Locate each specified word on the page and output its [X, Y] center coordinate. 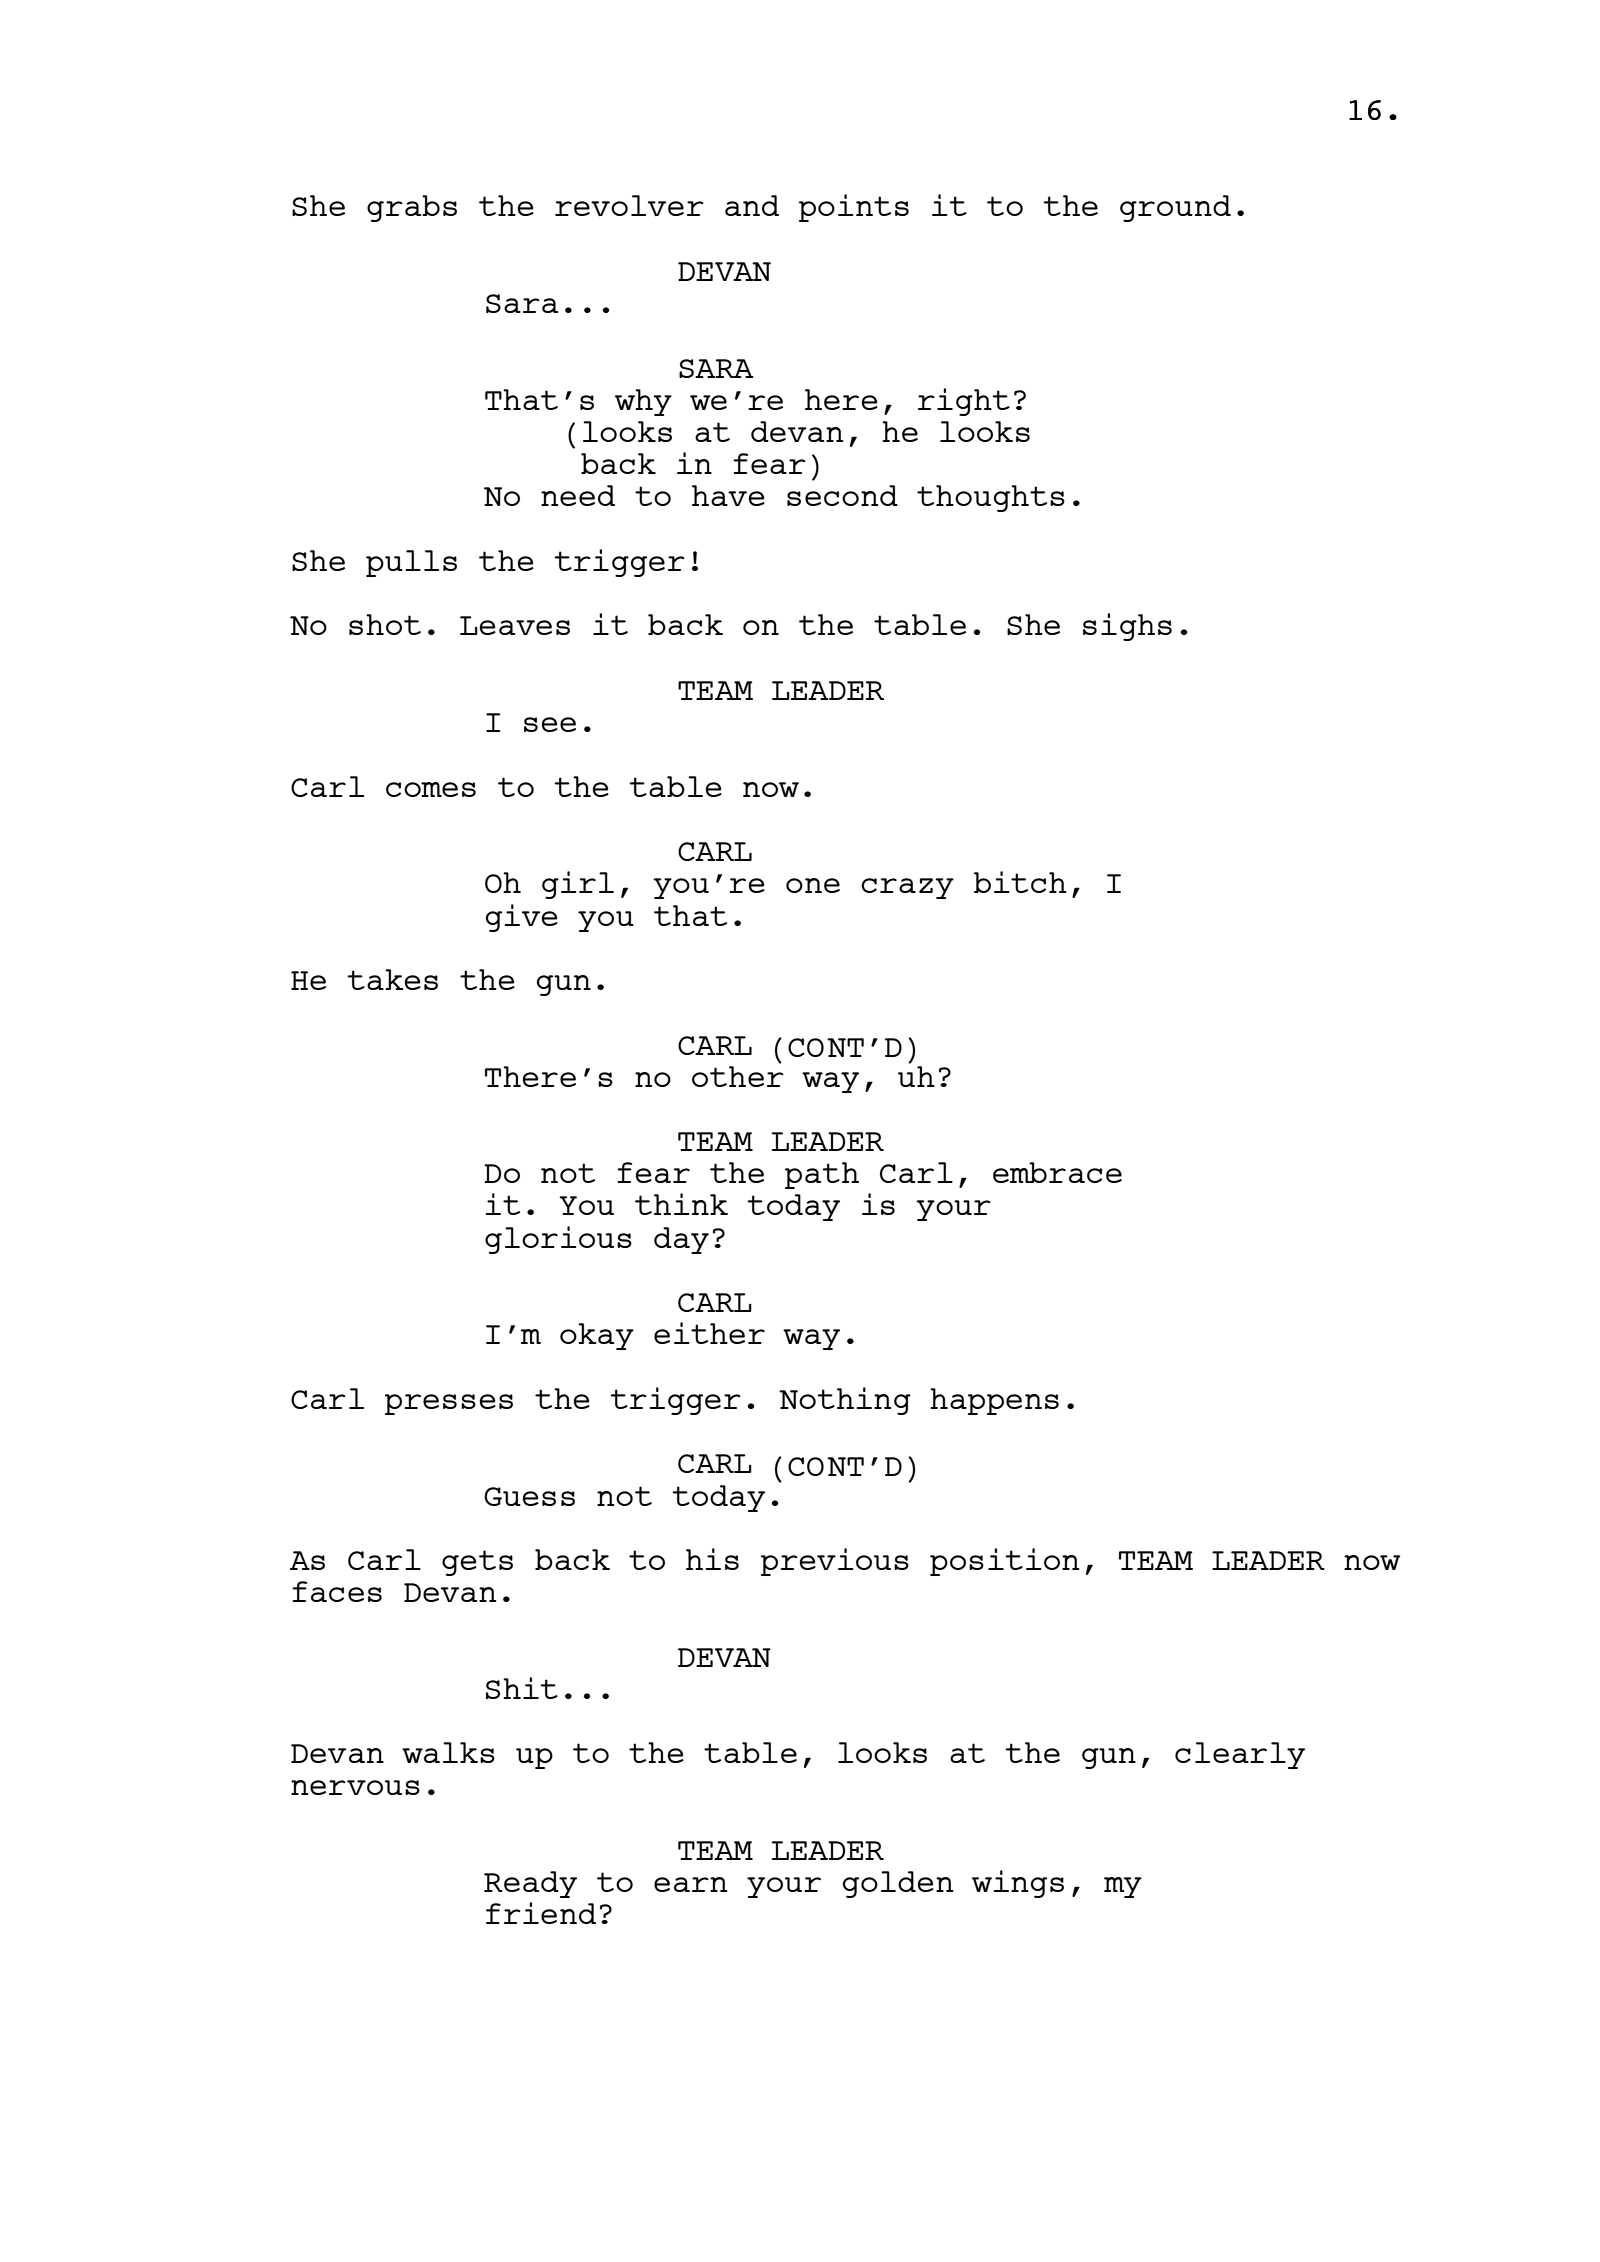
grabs [412, 208]
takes [392, 979]
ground [1175, 208]
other [738, 1075]
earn [690, 1884]
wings [1018, 1884]
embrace [1057, 1172]
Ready [530, 1884]
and [752, 205]
